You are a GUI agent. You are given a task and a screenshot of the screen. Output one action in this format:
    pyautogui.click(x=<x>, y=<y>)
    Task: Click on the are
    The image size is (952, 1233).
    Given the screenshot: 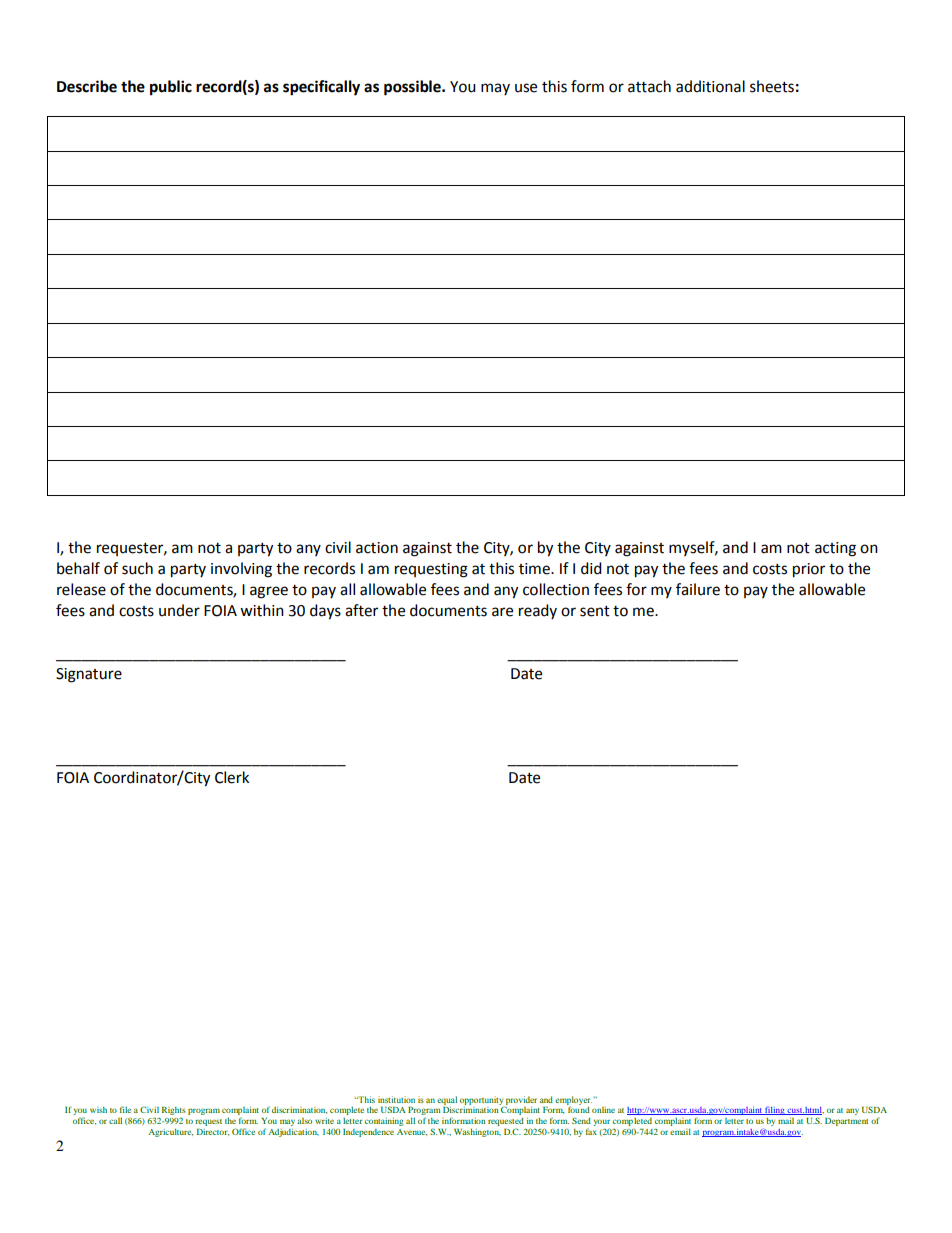 What is the action you would take?
    pyautogui.click(x=502, y=612)
